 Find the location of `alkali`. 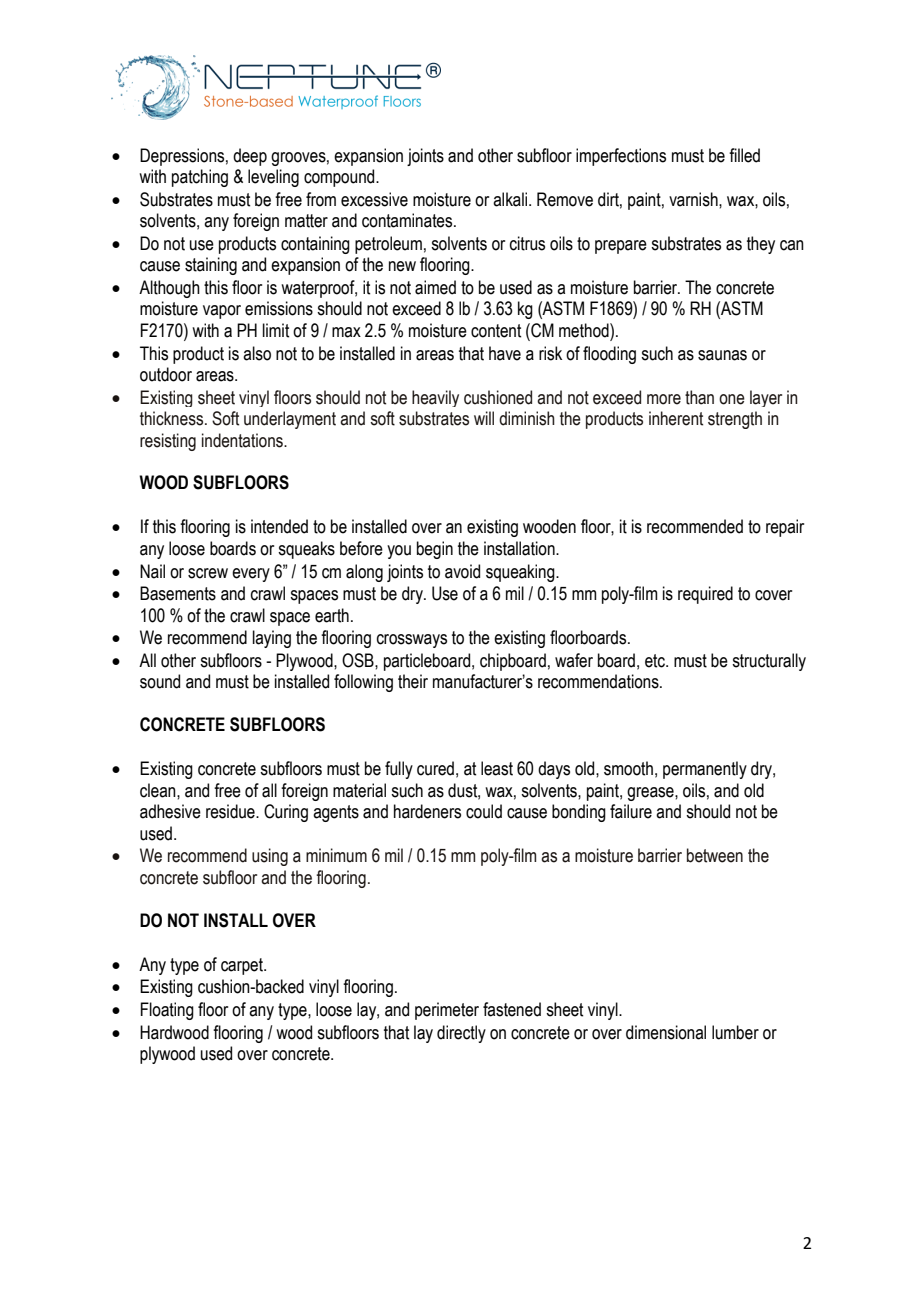

alkali is located at coordinates (511, 199).
